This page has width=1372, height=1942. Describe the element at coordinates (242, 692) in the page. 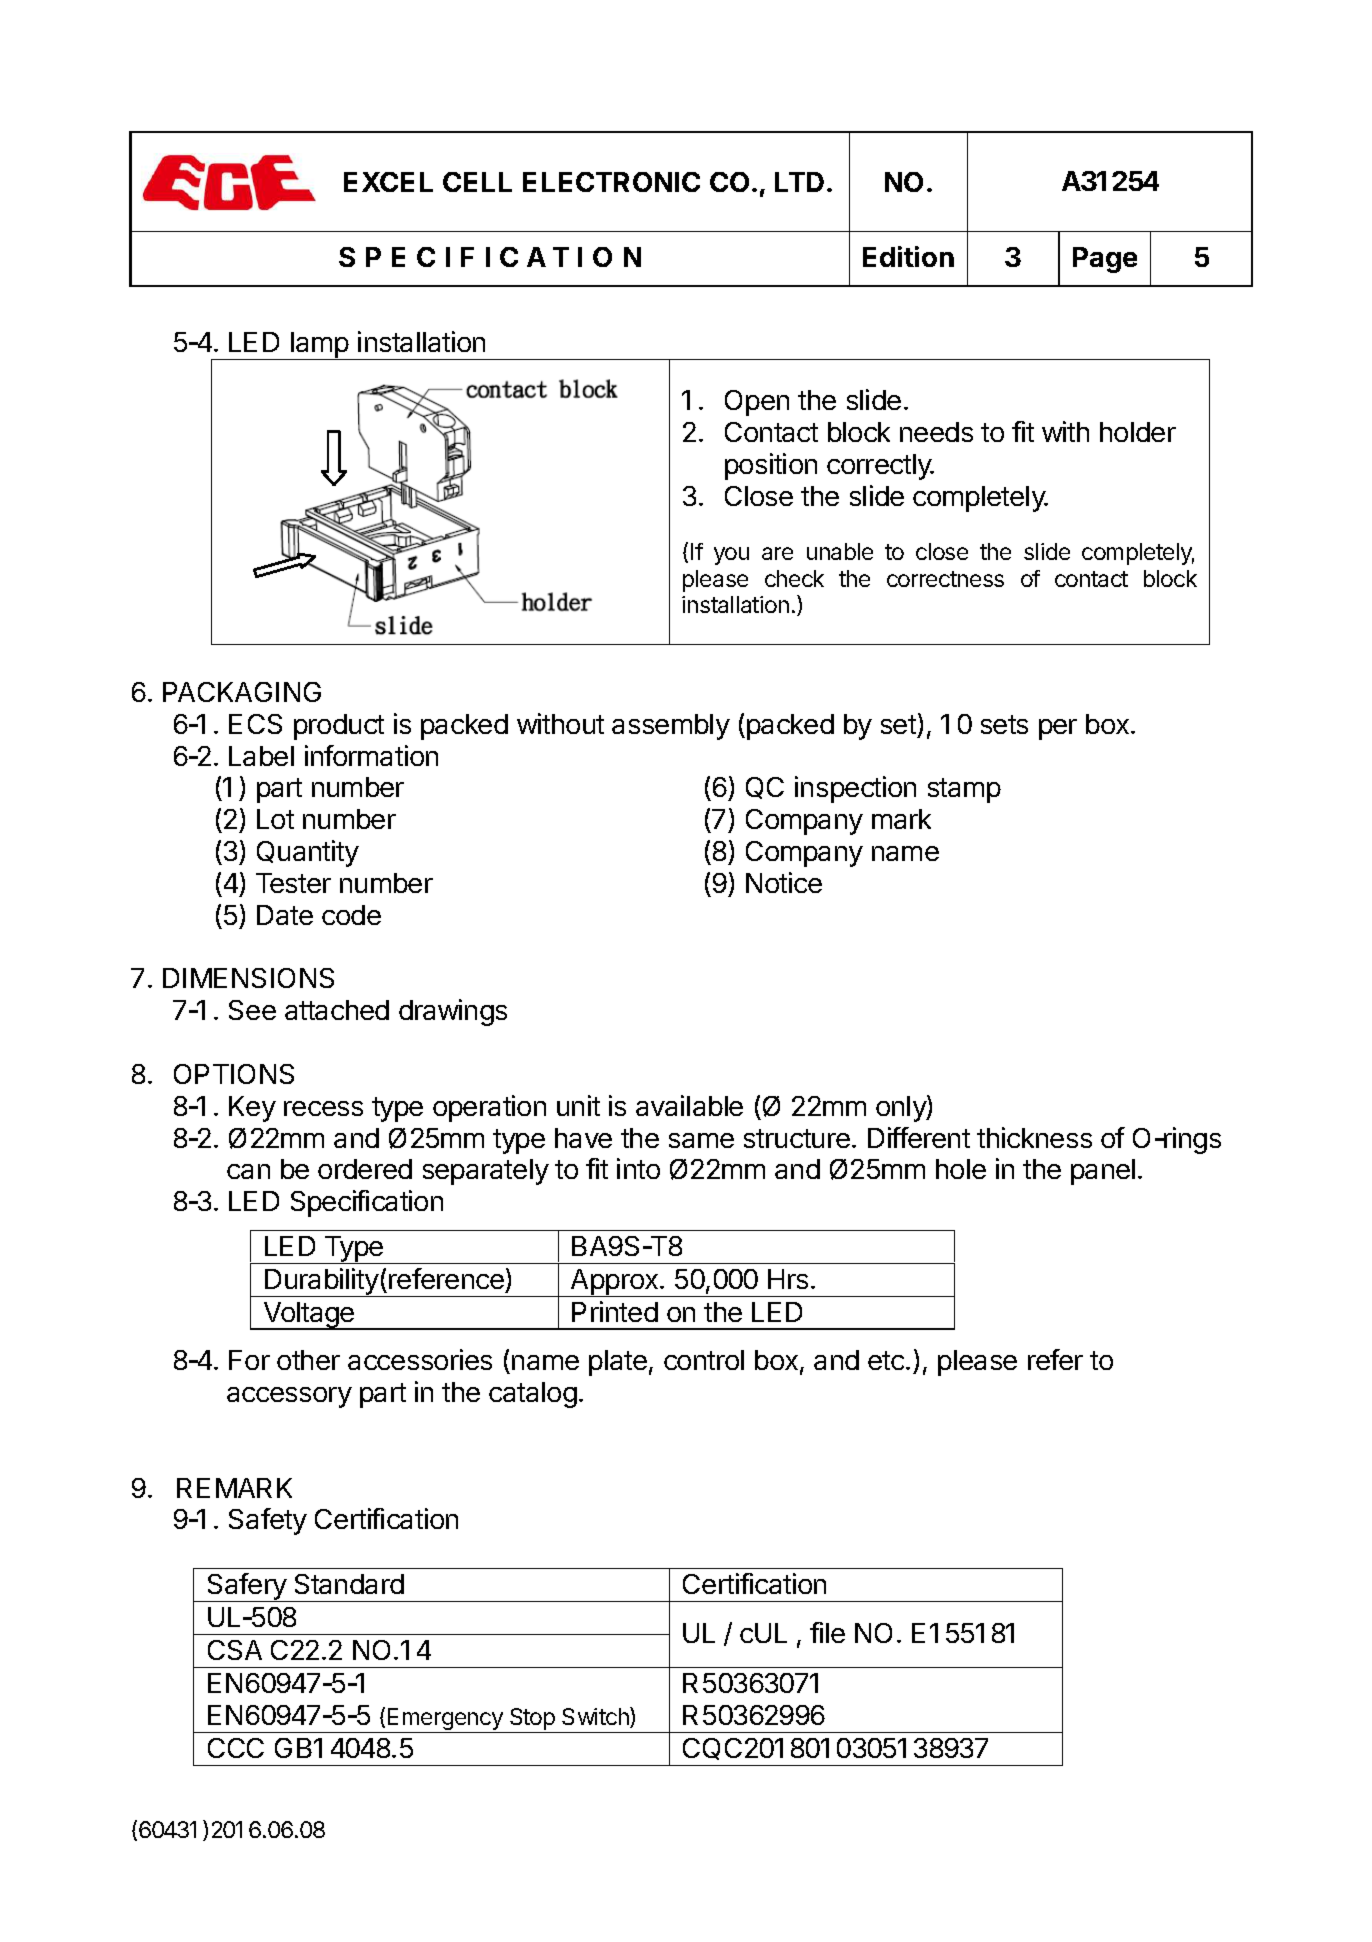

I see `PACKAGING` at that location.
